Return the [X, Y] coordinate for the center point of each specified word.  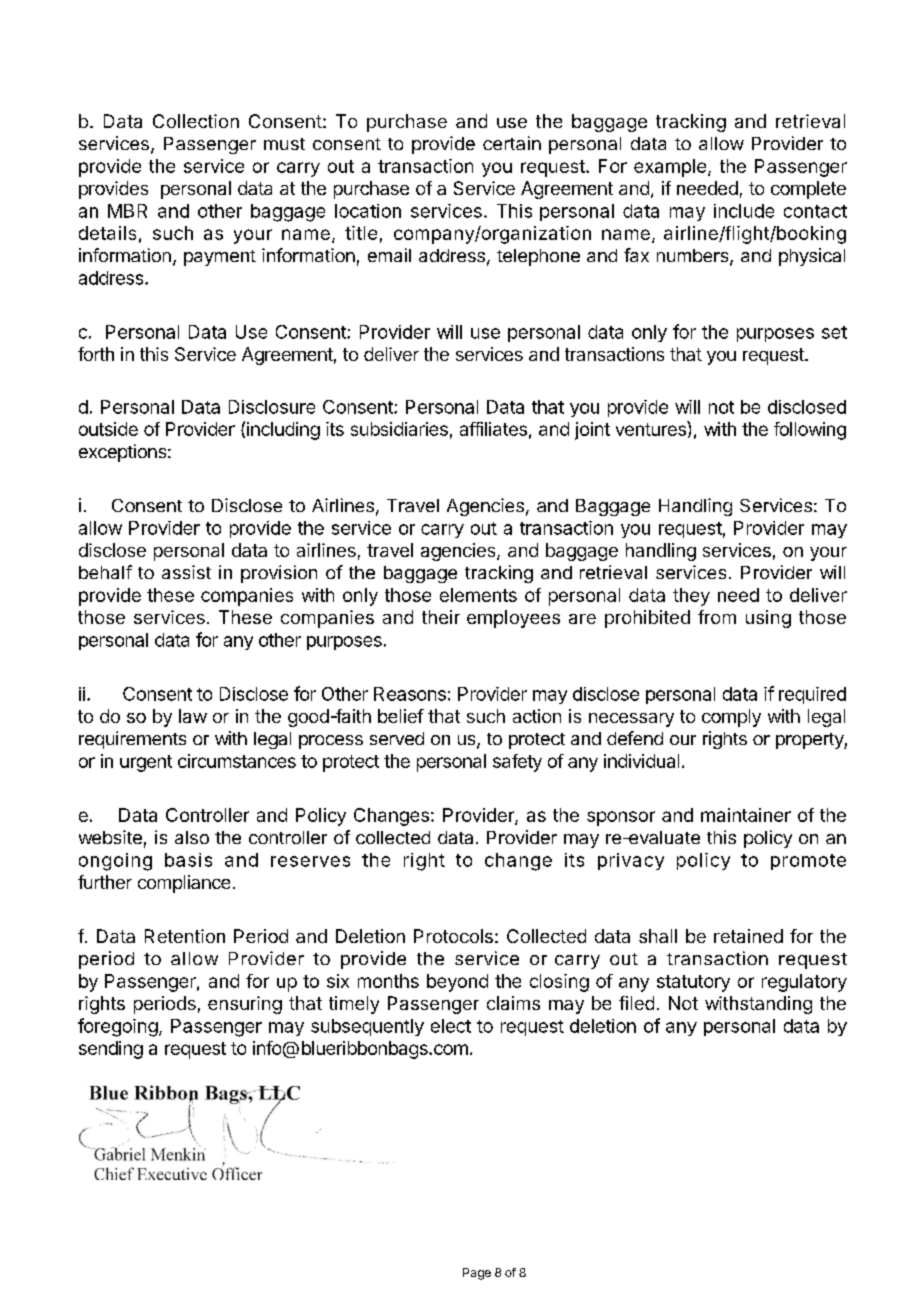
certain [512, 143]
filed [636, 1003]
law [193, 716]
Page [477, 1274]
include [744, 211]
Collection [196, 121]
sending [111, 1050]
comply [731, 718]
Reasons [410, 694]
